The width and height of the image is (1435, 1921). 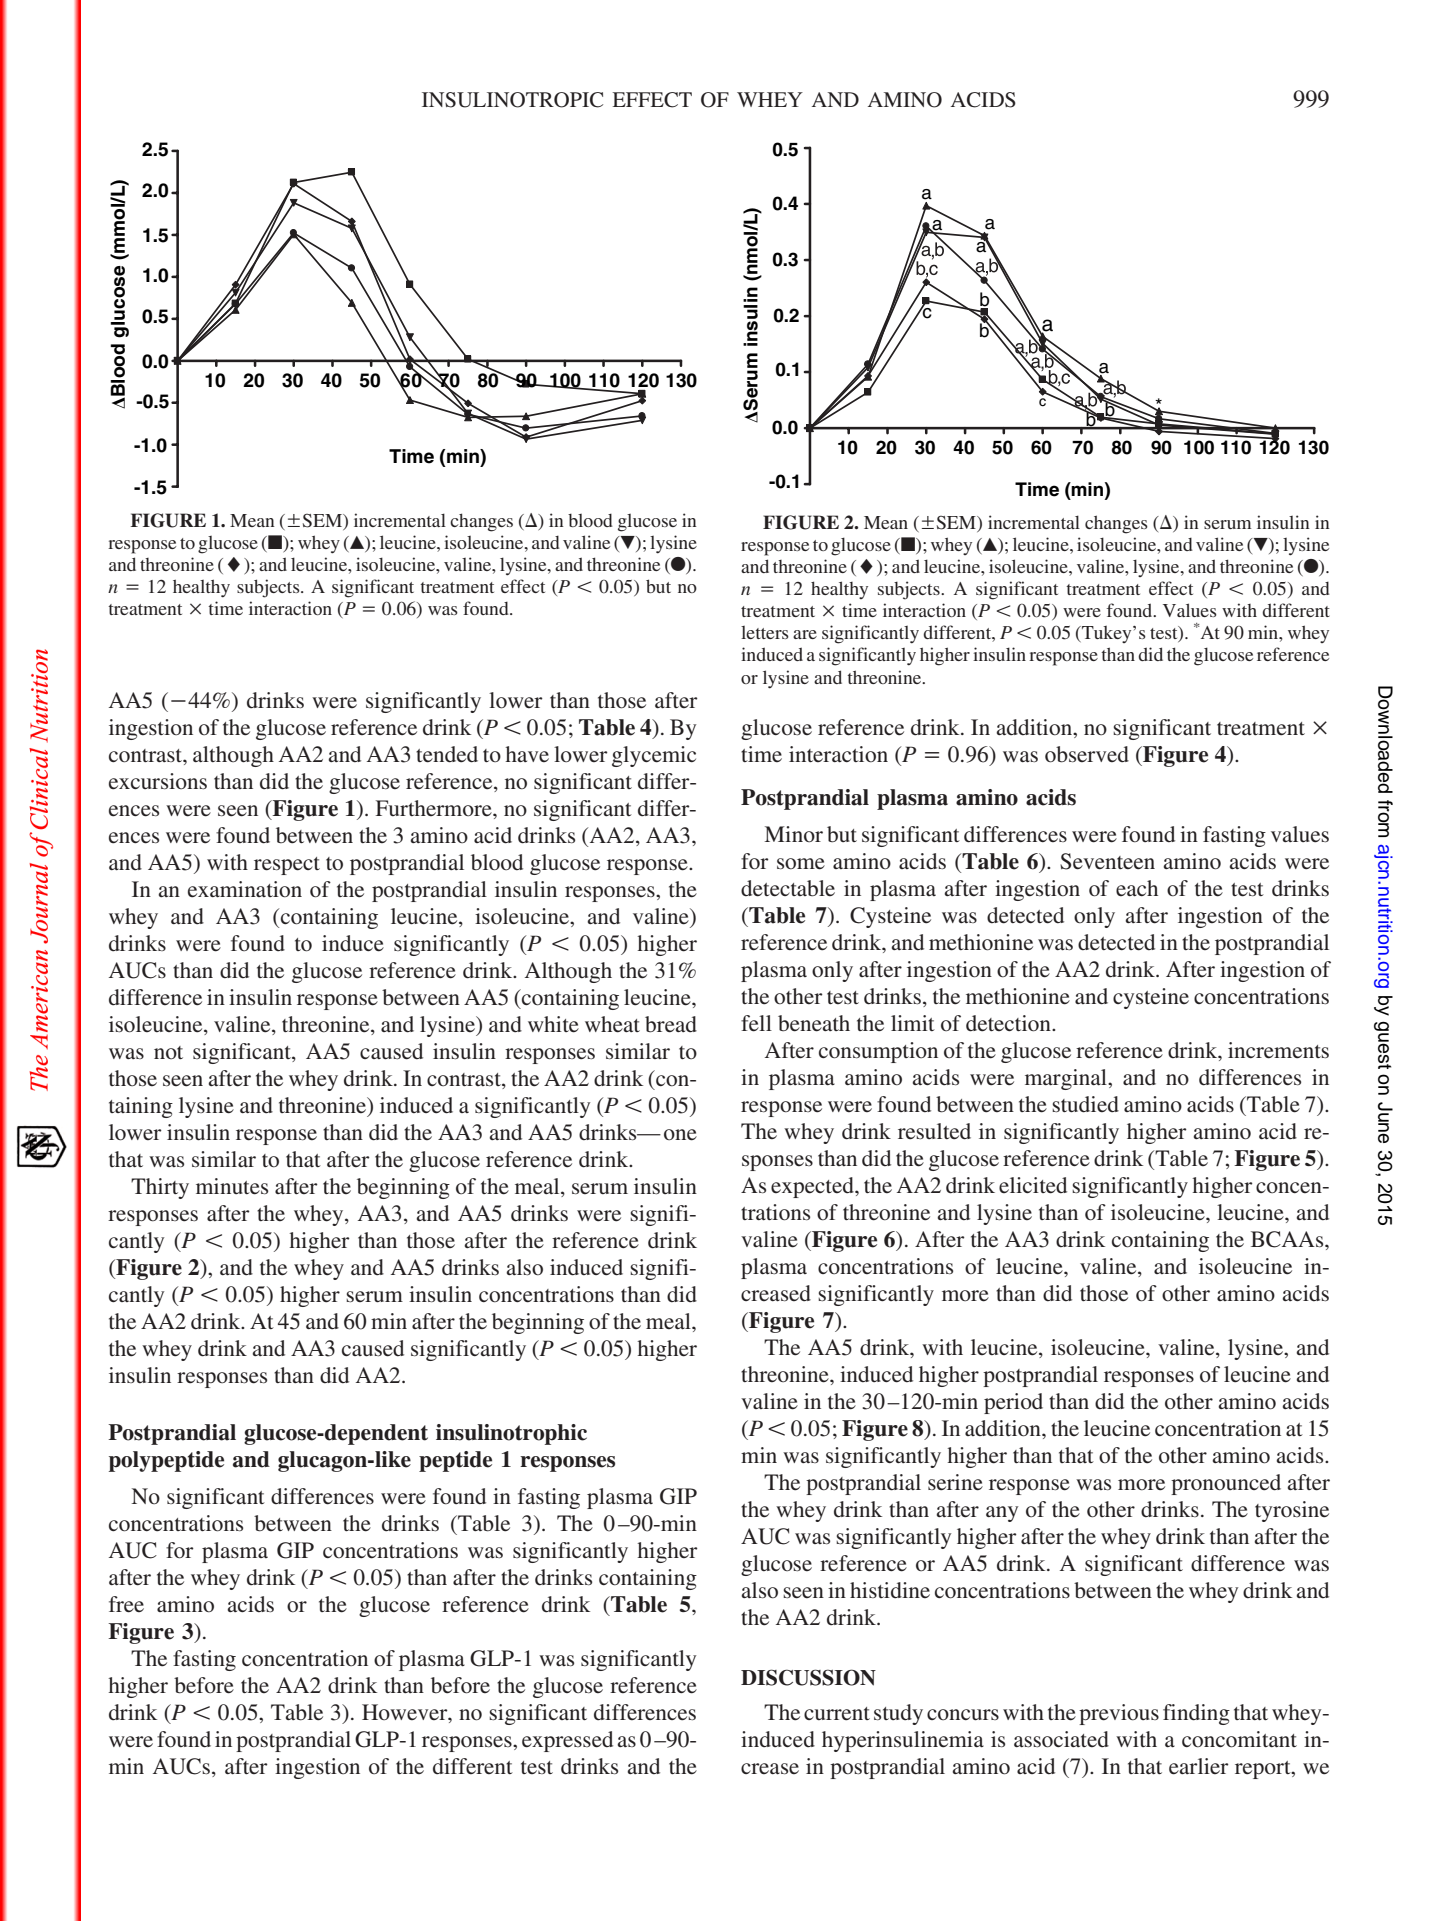 What do you see at coordinates (765, 632) in the image?
I see `letters` at bounding box center [765, 632].
